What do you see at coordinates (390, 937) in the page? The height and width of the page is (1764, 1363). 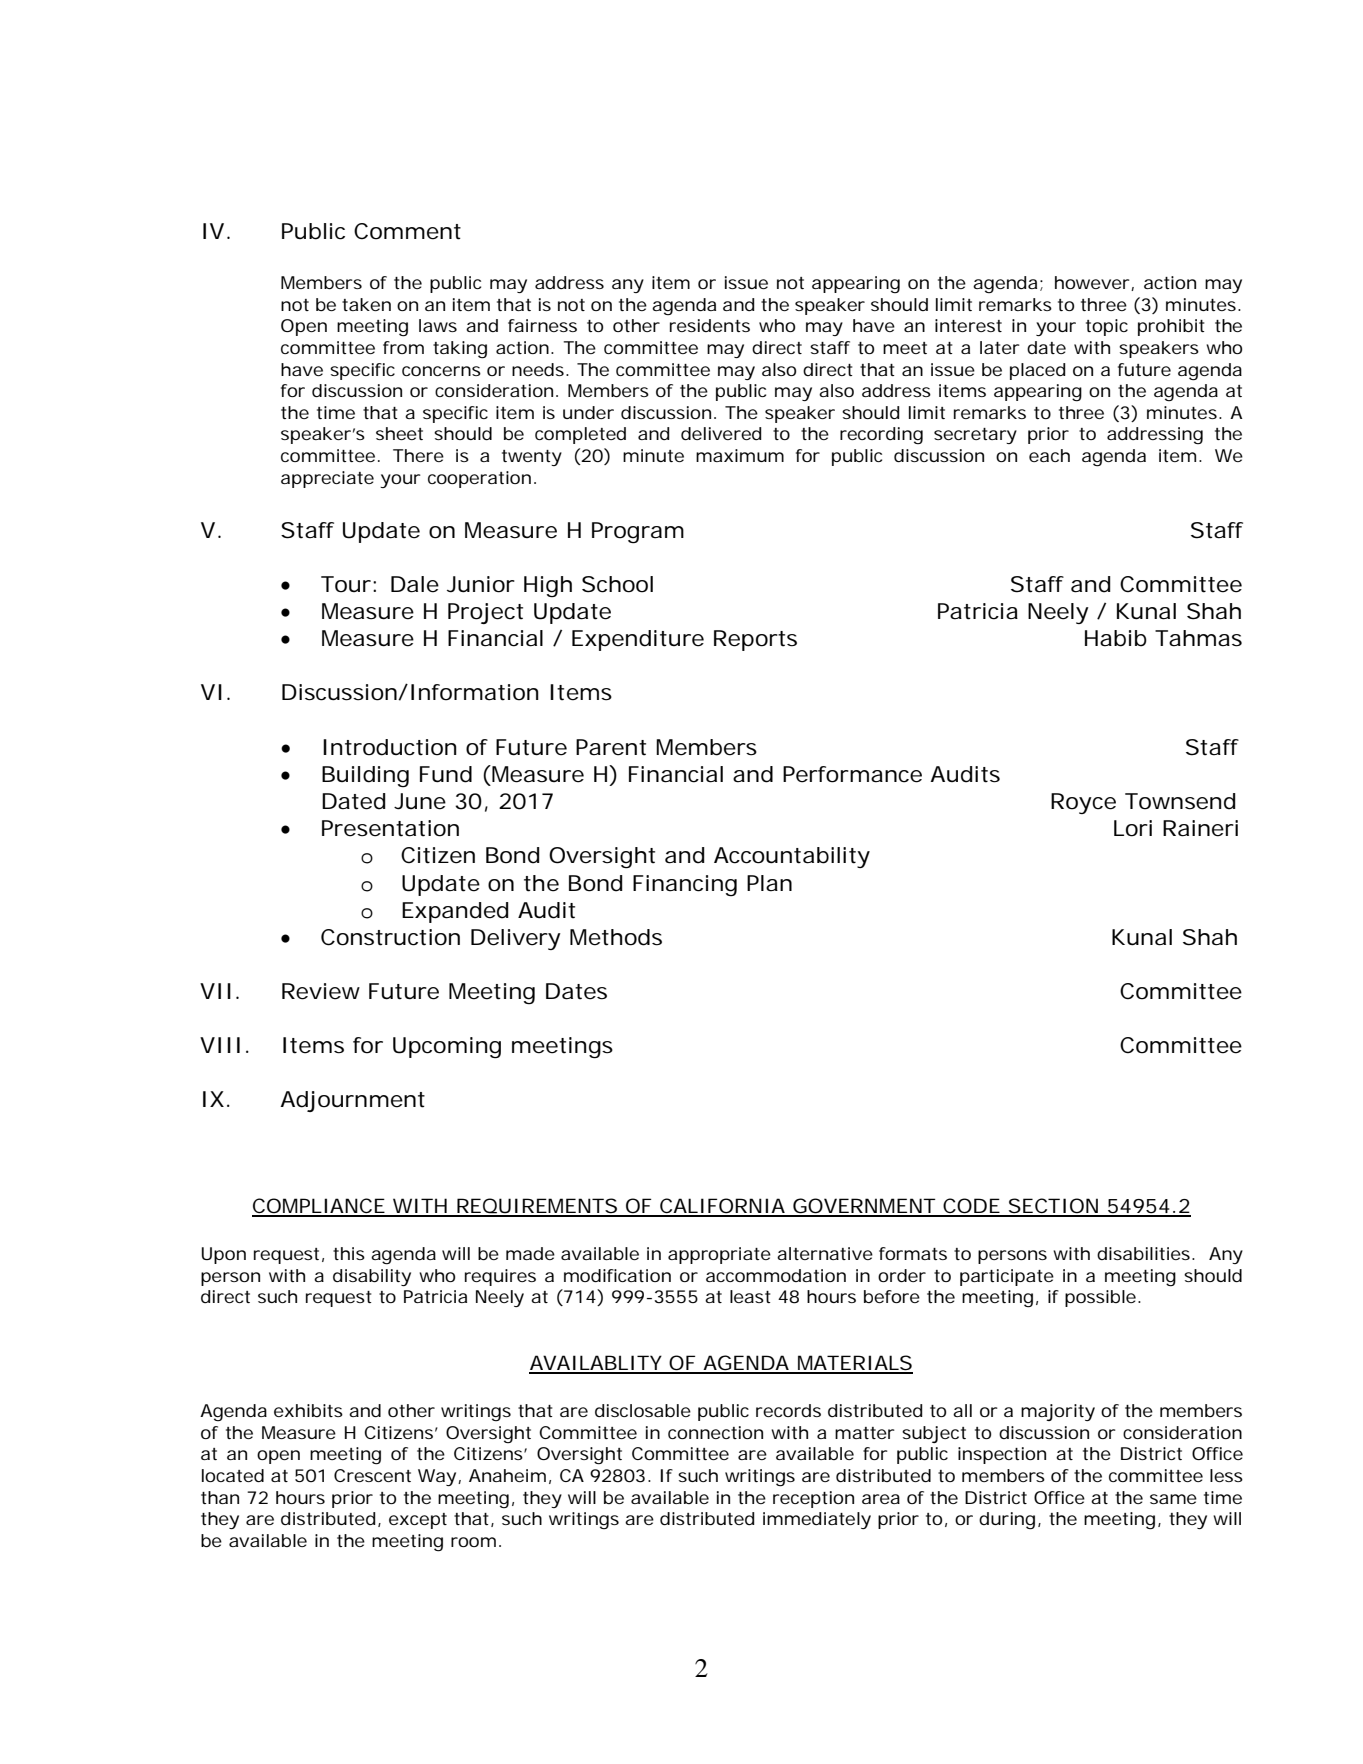 I see `Construction` at bounding box center [390, 937].
